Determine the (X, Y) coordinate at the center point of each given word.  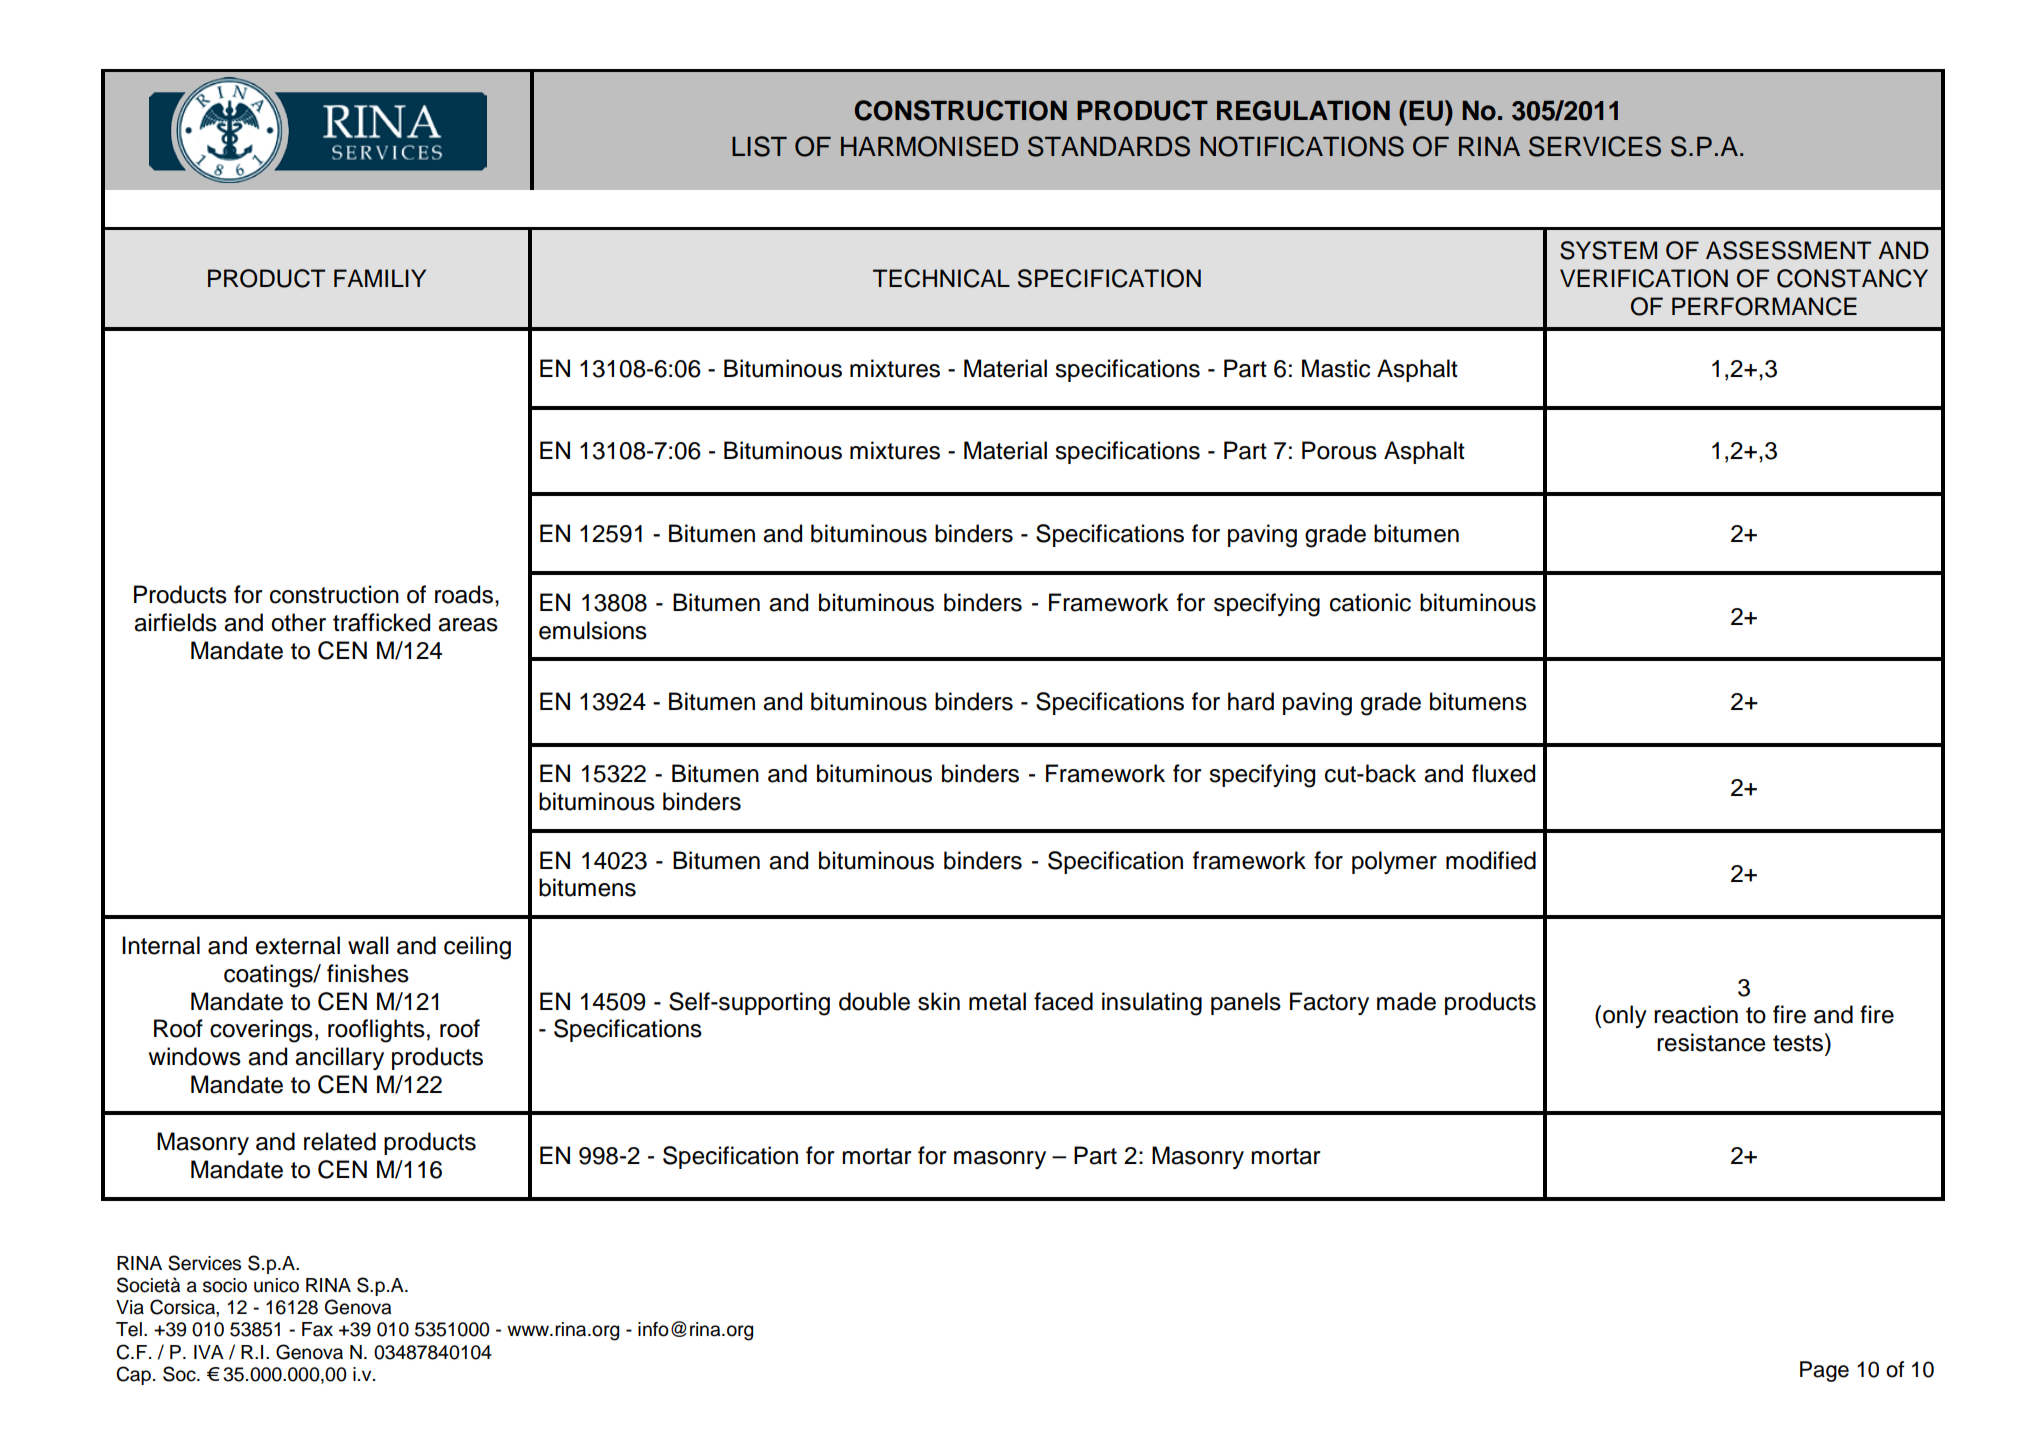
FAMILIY (380, 278)
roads (464, 594)
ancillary (339, 1058)
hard (1251, 701)
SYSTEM (1608, 250)
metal (997, 1001)
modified (1491, 860)
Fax (317, 1329)
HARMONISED (929, 146)
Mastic (1336, 368)
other (298, 622)
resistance (1711, 1042)
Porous (1339, 450)
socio (225, 1285)
